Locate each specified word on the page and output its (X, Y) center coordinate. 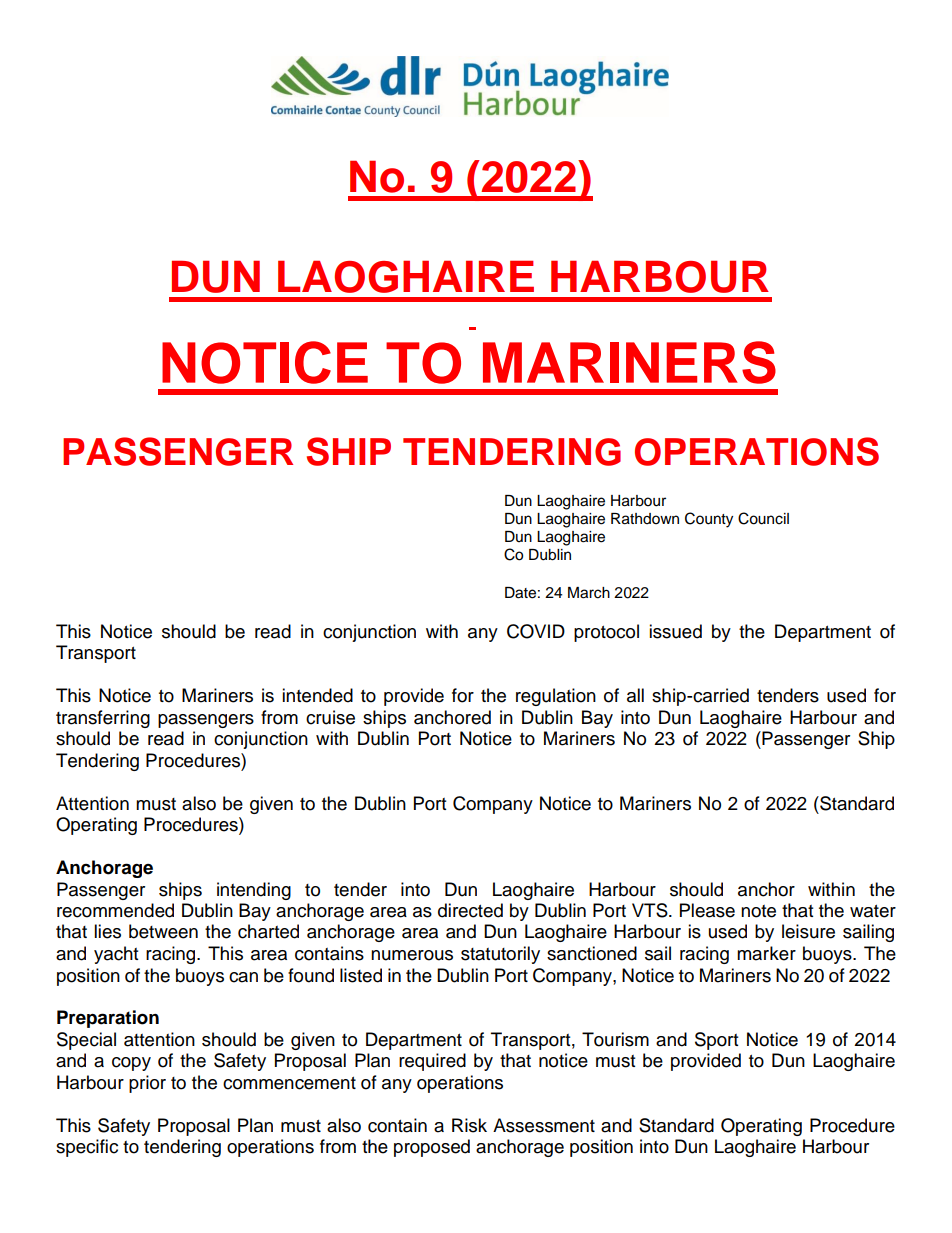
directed (470, 910)
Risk (469, 1125)
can (243, 977)
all (635, 695)
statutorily (500, 955)
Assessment (544, 1125)
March (589, 593)
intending (254, 891)
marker (766, 953)
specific (87, 1148)
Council (763, 518)
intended (317, 695)
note (758, 911)
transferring (103, 719)
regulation (556, 697)
